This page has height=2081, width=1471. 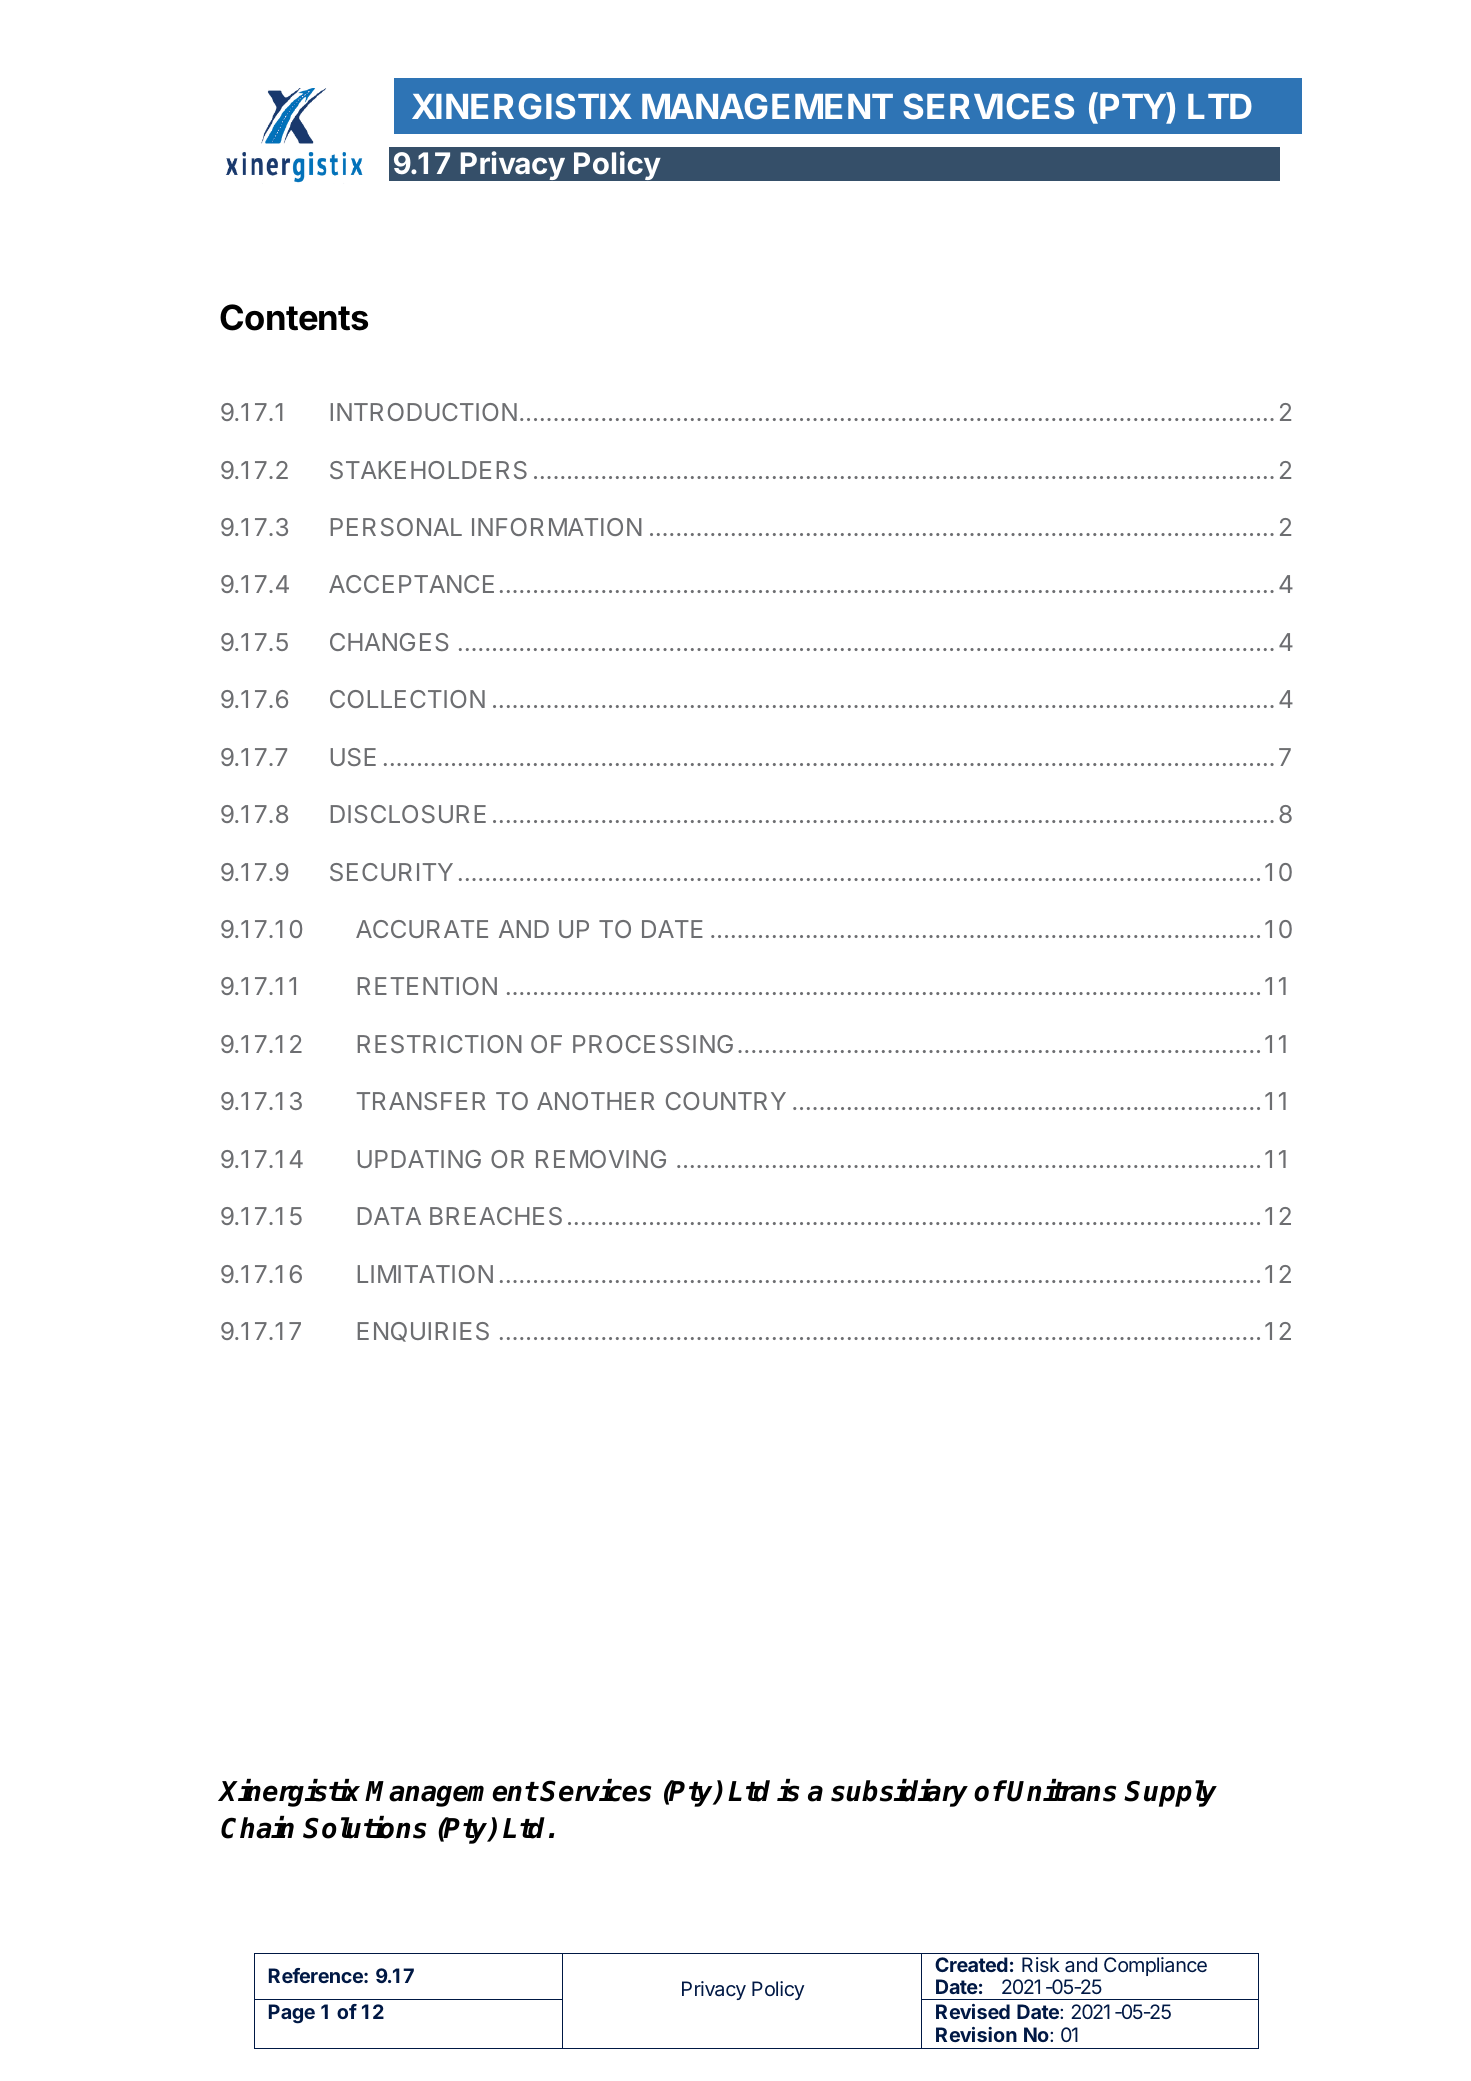 I want to click on Supply, so click(x=1170, y=1793).
